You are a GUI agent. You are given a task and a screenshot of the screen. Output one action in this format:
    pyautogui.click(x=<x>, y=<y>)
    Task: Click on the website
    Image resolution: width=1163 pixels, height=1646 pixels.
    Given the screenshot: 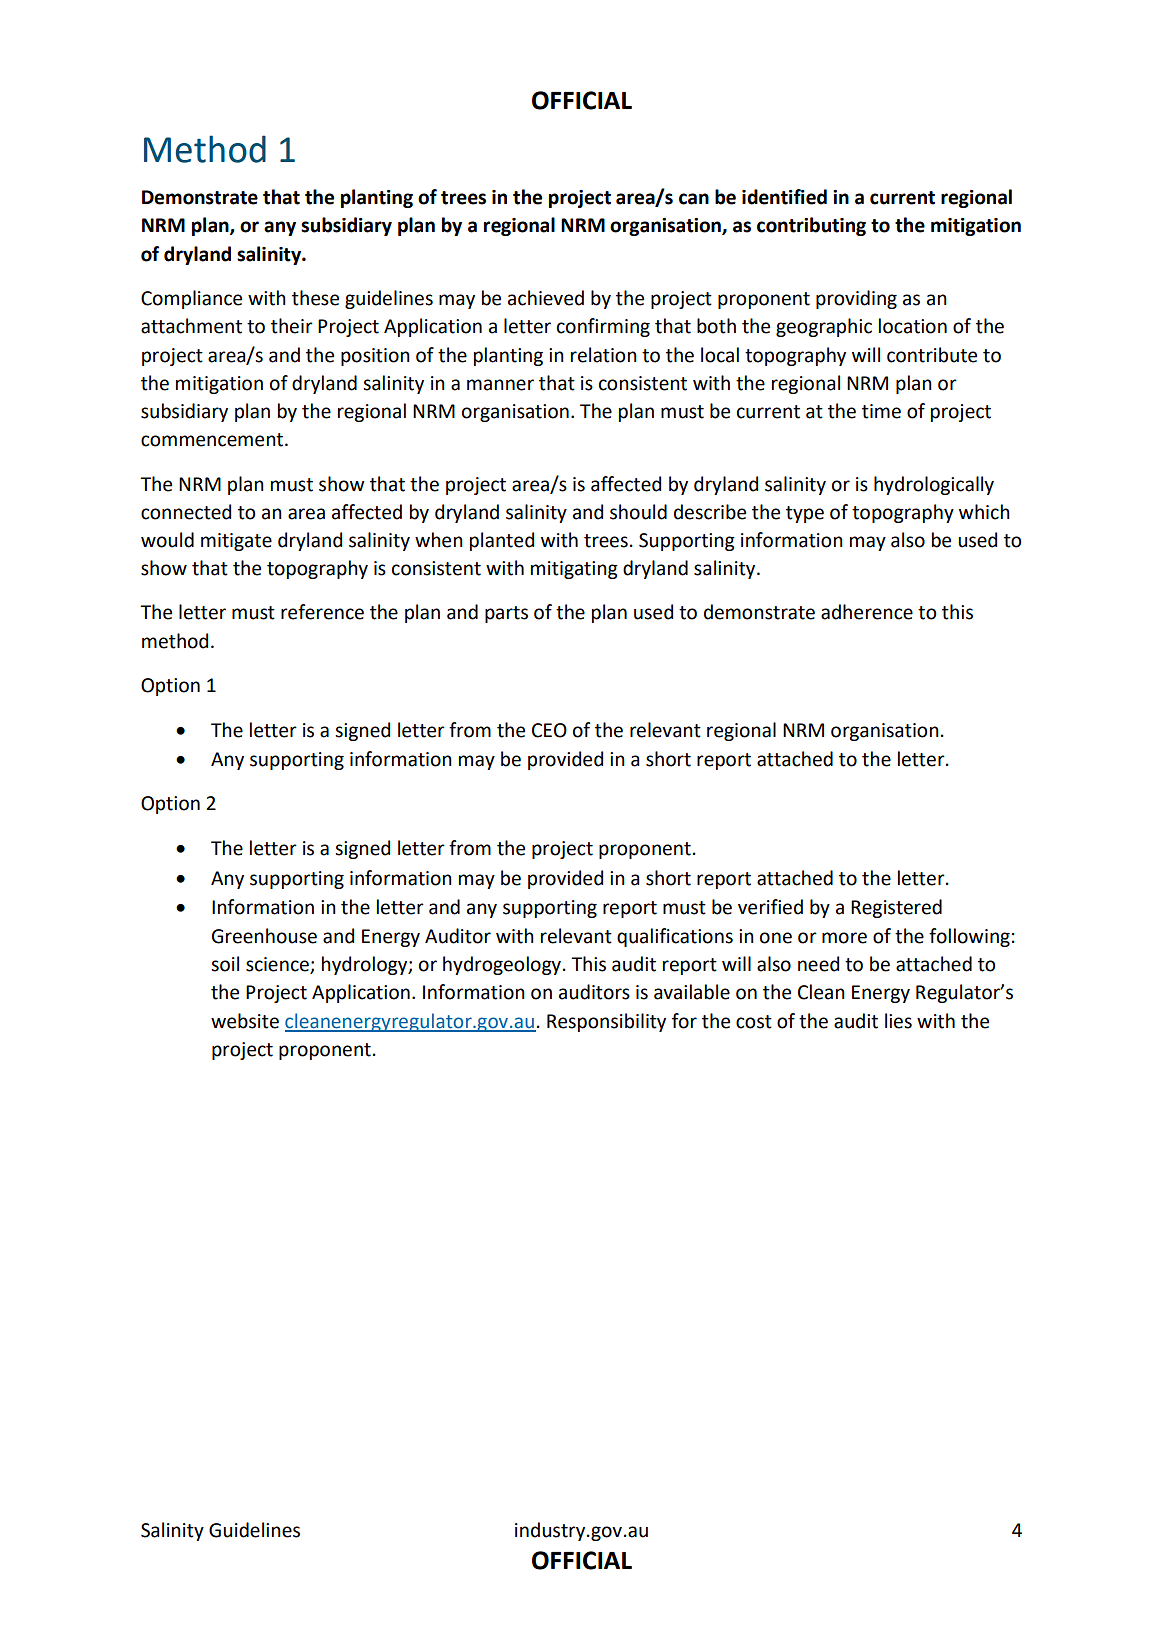 What is the action you would take?
    pyautogui.click(x=245, y=1021)
